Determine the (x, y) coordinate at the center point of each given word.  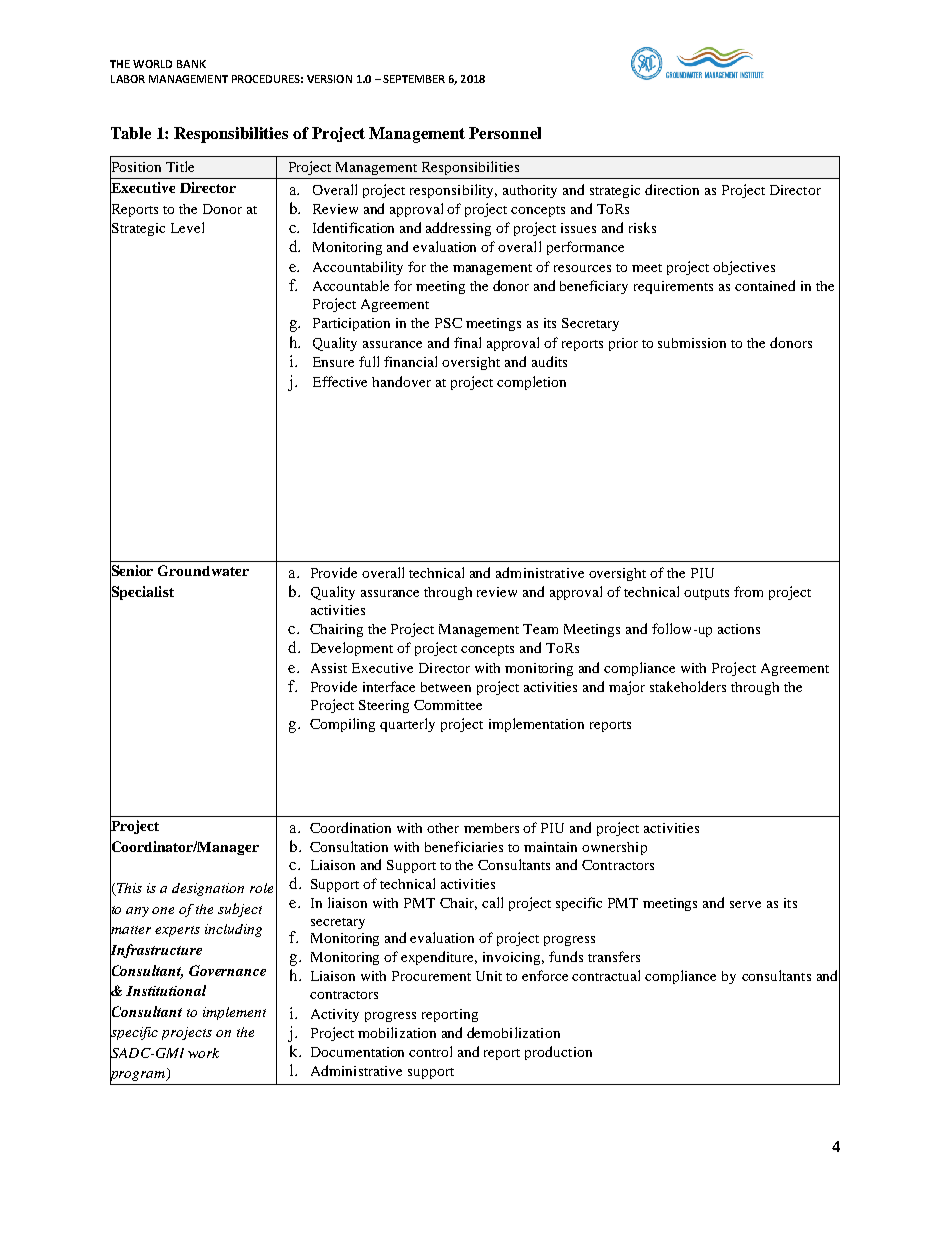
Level (187, 227)
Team (540, 629)
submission (692, 343)
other (443, 828)
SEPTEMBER (414, 79)
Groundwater (203, 570)
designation (208, 889)
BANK (191, 64)
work (203, 1053)
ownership (614, 848)
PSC (448, 323)
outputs (706, 594)
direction (672, 189)
